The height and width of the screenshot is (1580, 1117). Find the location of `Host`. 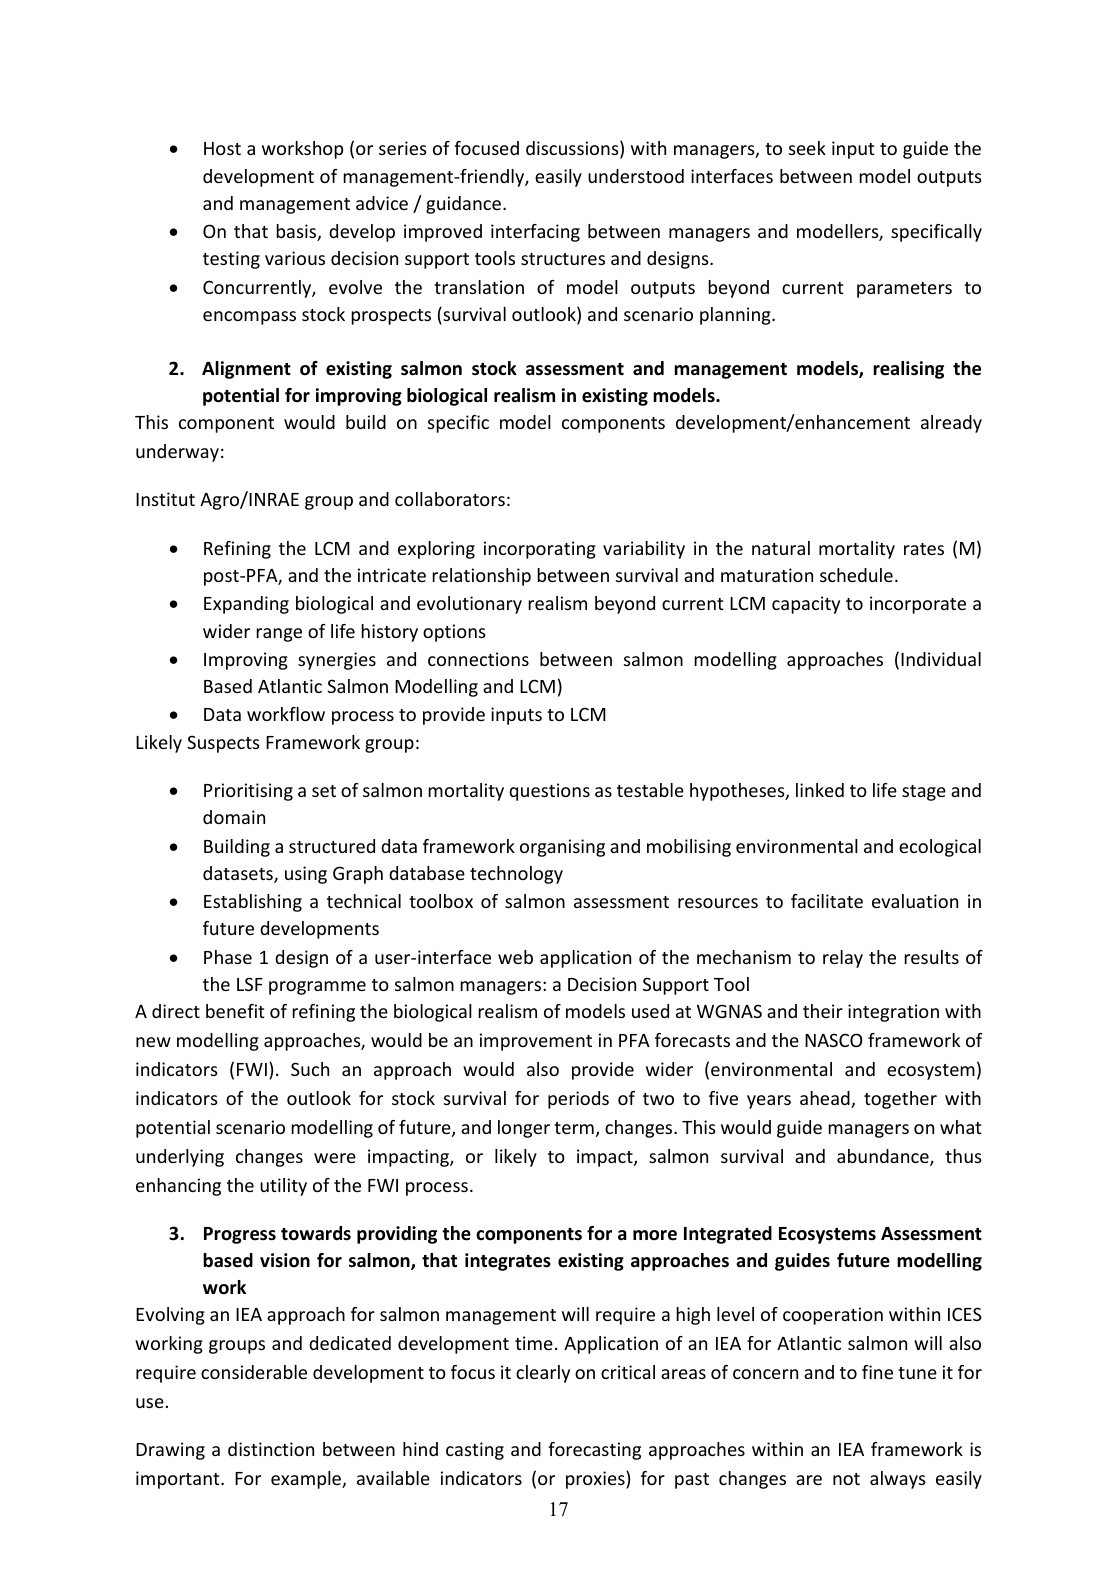

Host is located at coordinates (222, 148).
